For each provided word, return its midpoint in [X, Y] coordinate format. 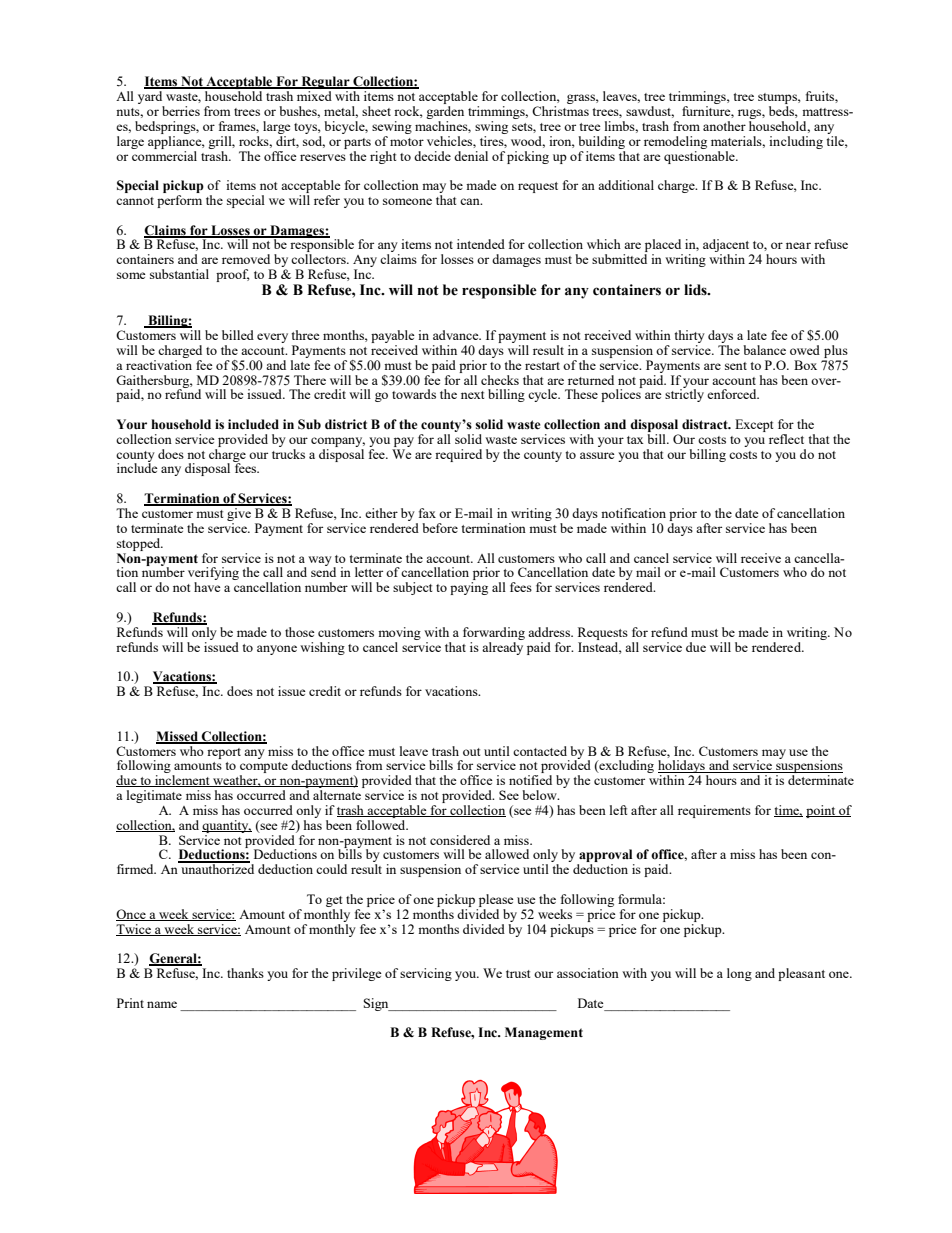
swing [491, 127]
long [739, 974]
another [724, 126]
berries [181, 111]
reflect [786, 439]
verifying [213, 575]
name [162, 1004]
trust [518, 974]
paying [469, 588]
